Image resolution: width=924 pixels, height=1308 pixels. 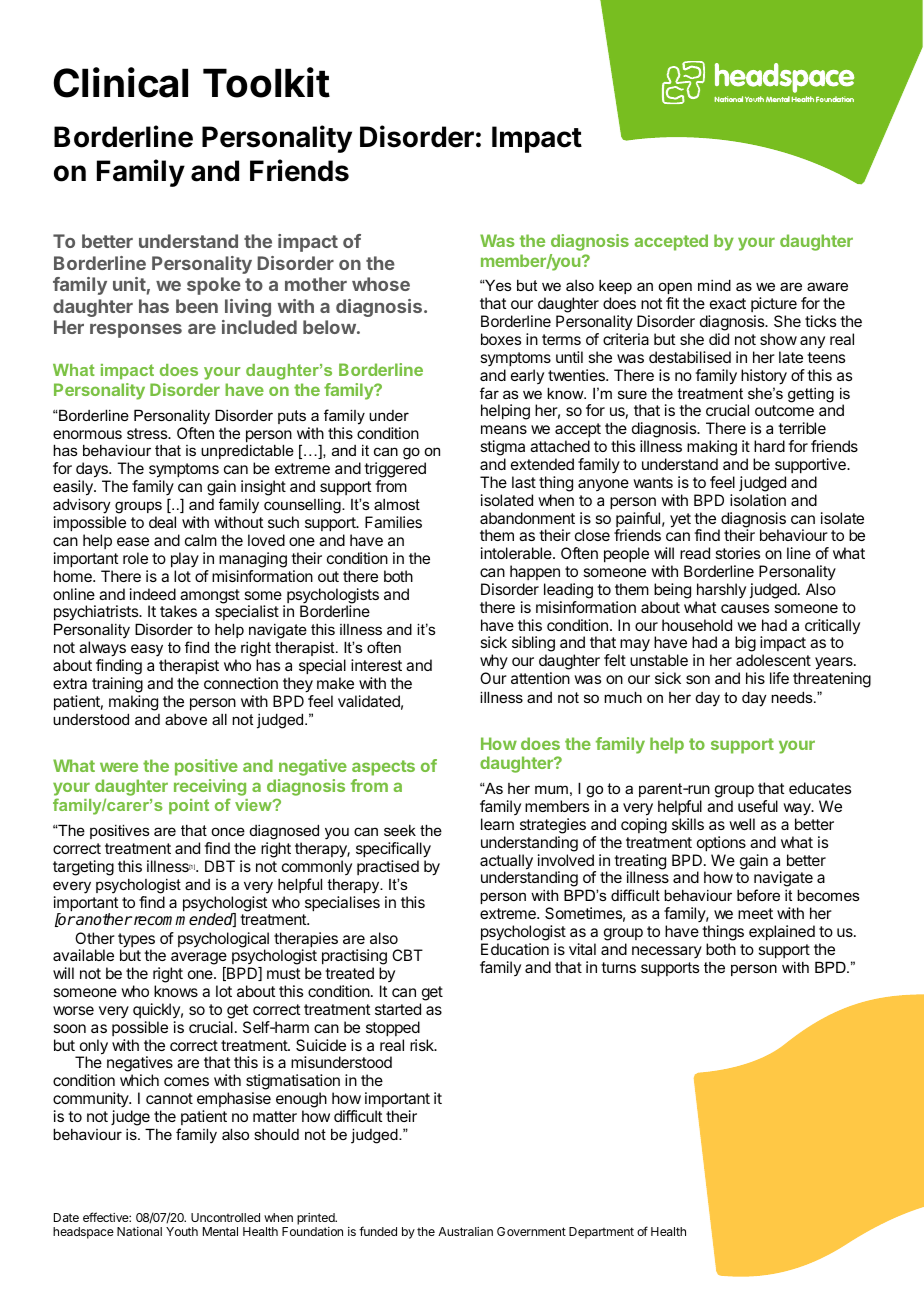 I want to click on Clinical, so click(x=121, y=82).
